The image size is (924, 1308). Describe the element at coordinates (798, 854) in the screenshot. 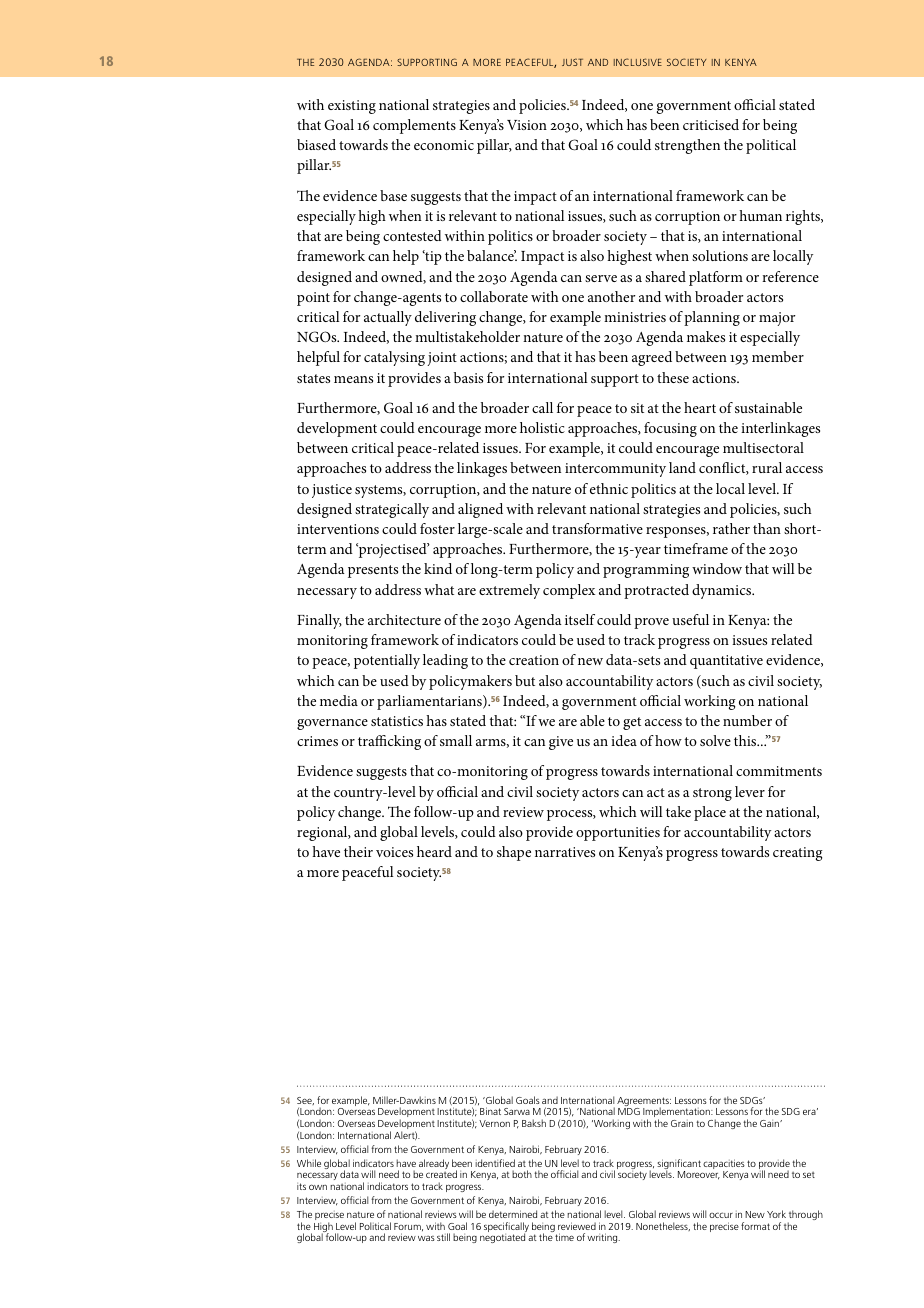

I see `creating` at that location.
